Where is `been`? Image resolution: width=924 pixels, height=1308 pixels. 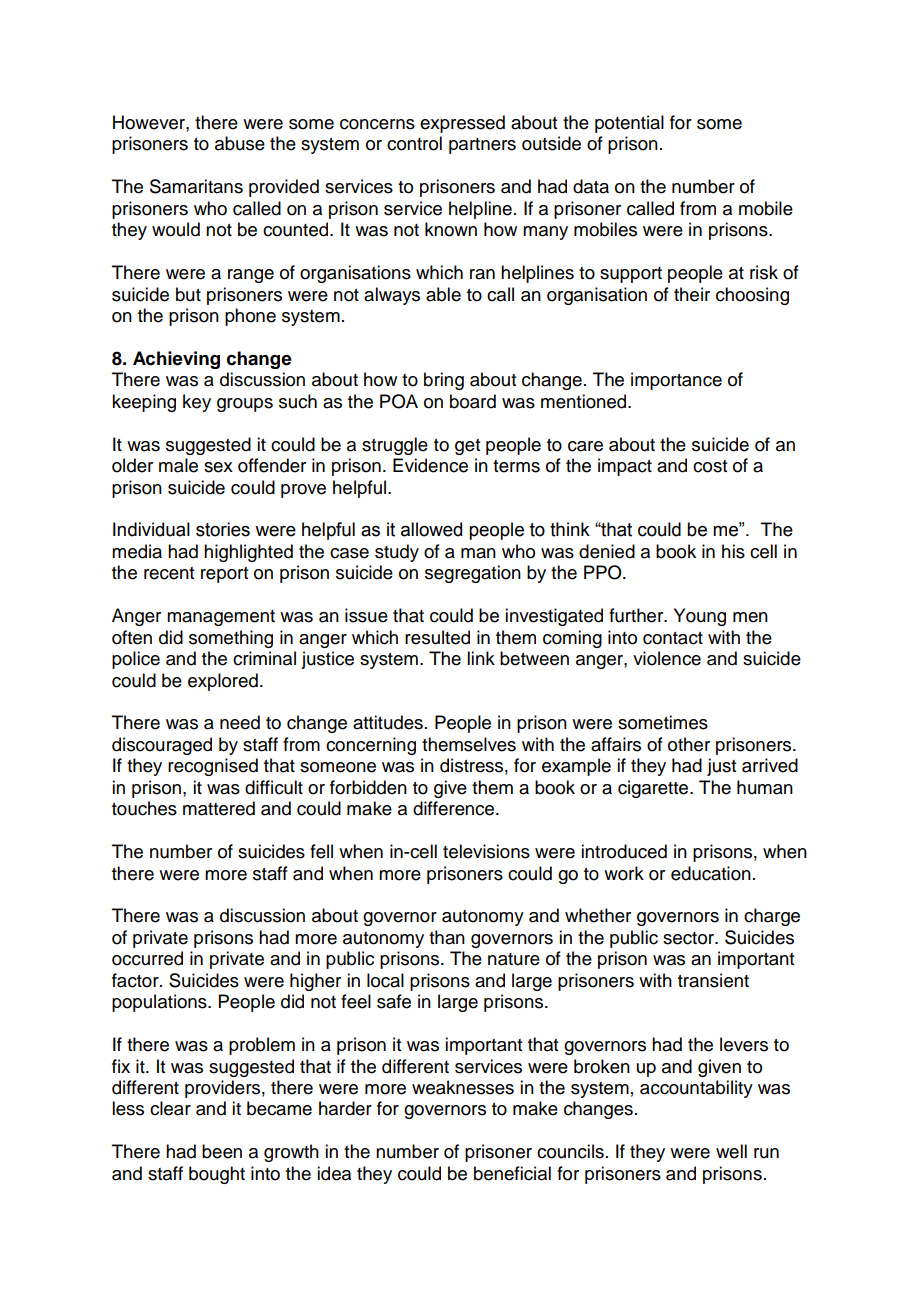
been is located at coordinates (222, 1151).
